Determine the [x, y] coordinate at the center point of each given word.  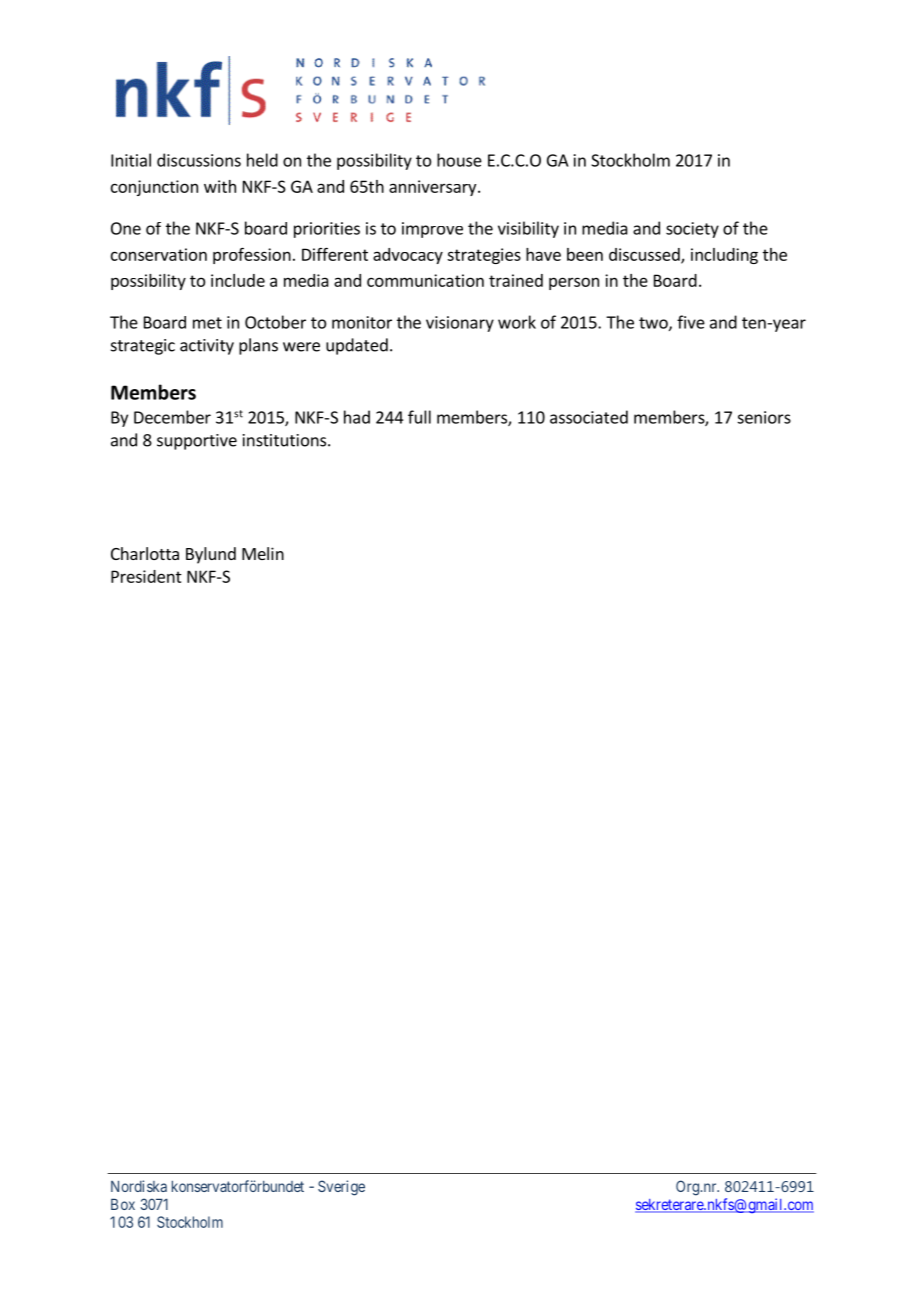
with [220, 186]
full [419, 417]
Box [123, 1204]
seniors [764, 417]
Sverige [341, 1188]
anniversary [434, 188]
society [692, 230]
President [146, 576]
